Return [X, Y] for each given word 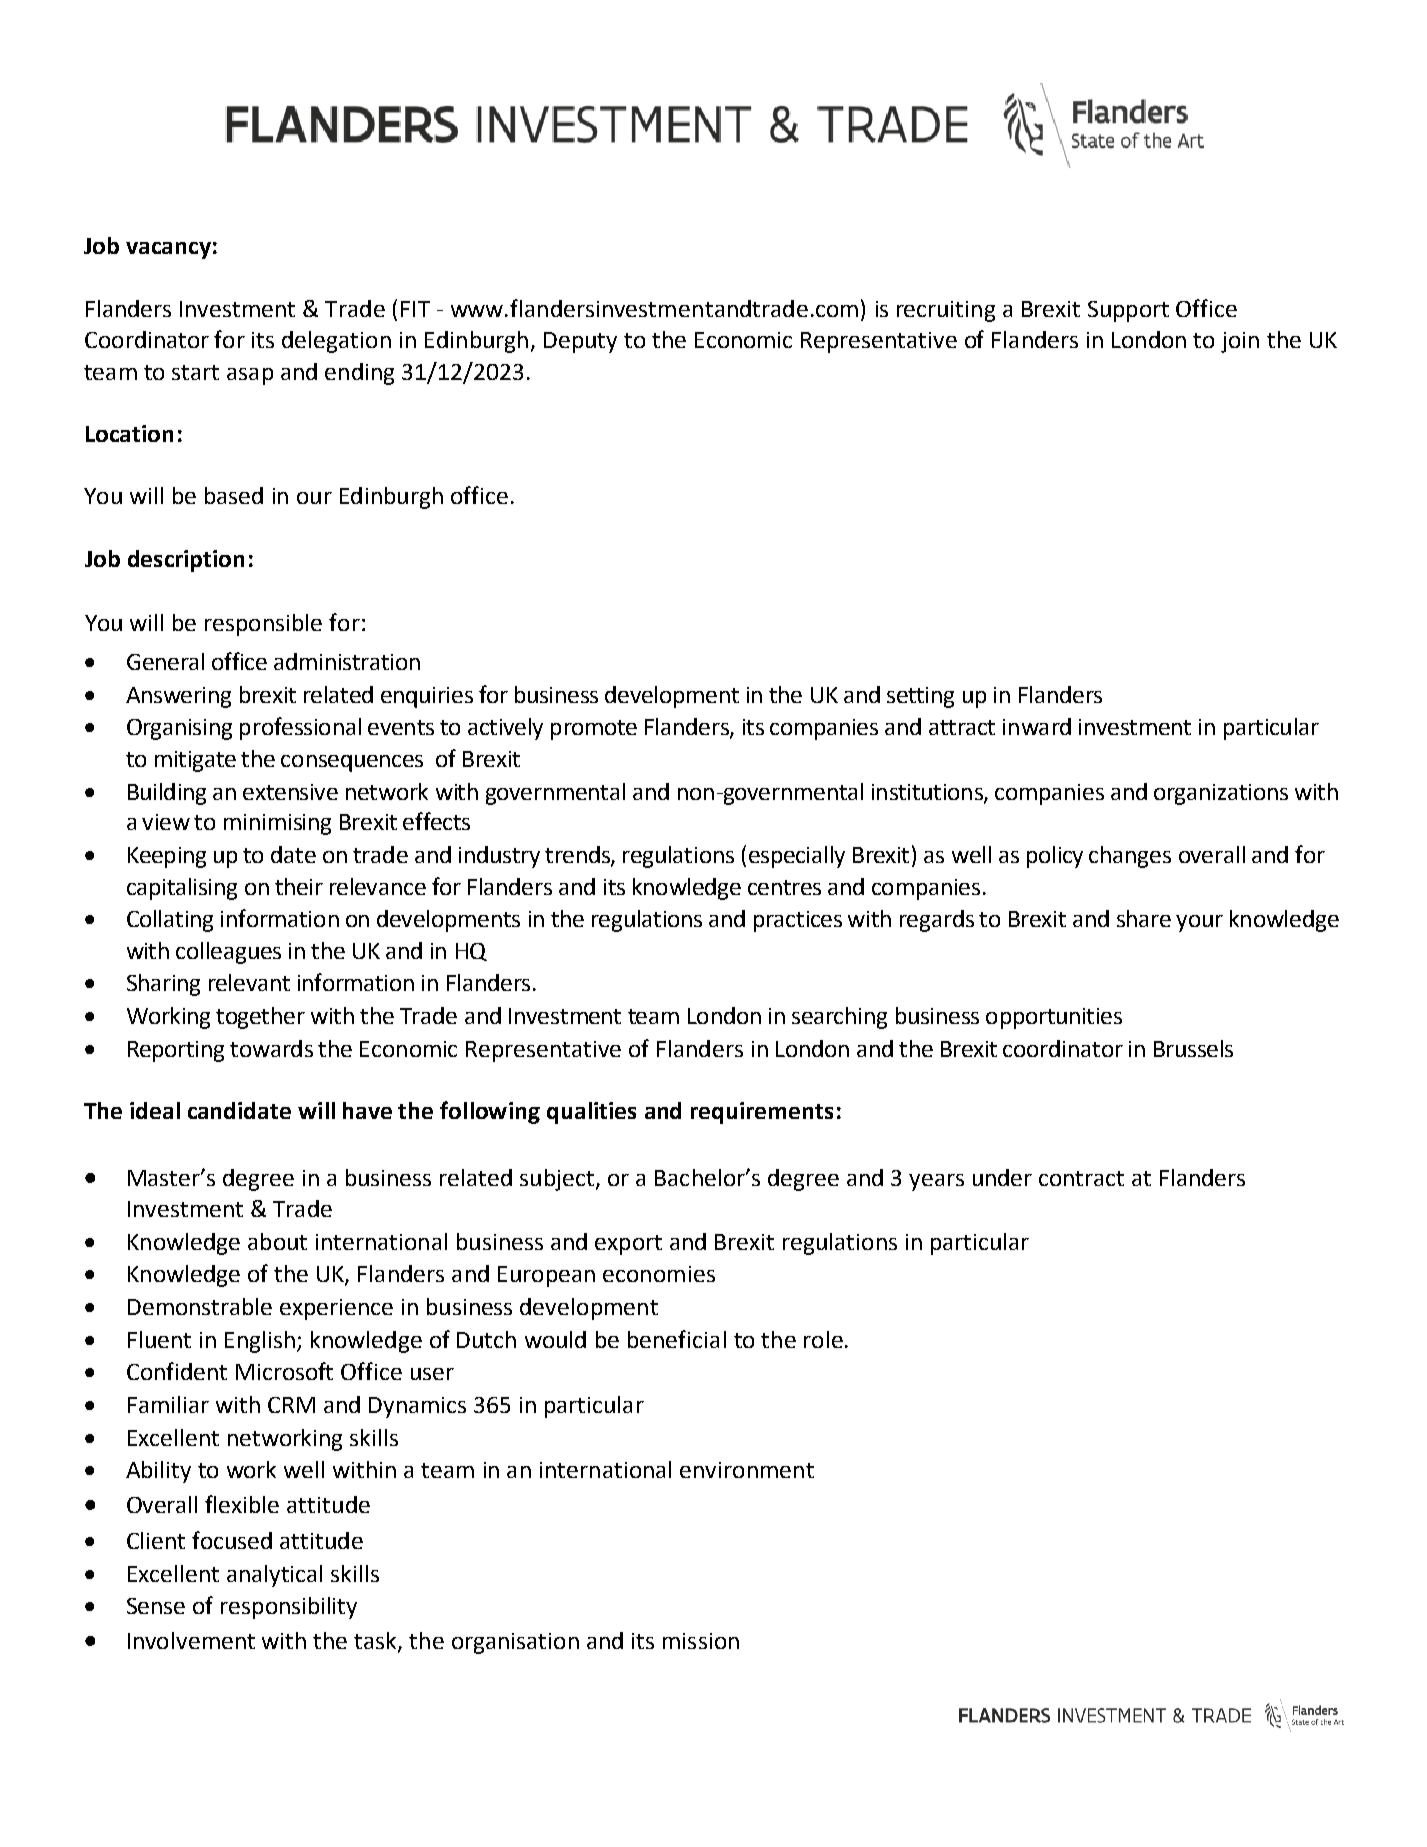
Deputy [580, 342]
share [1144, 918]
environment [747, 1470]
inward [1037, 726]
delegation [336, 342]
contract [1081, 1178]
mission [701, 1641]
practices [798, 921]
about [277, 1241]
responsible [263, 625]
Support [1128, 311]
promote [594, 730]
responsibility [289, 1608]
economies [659, 1274]
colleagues [228, 953]
